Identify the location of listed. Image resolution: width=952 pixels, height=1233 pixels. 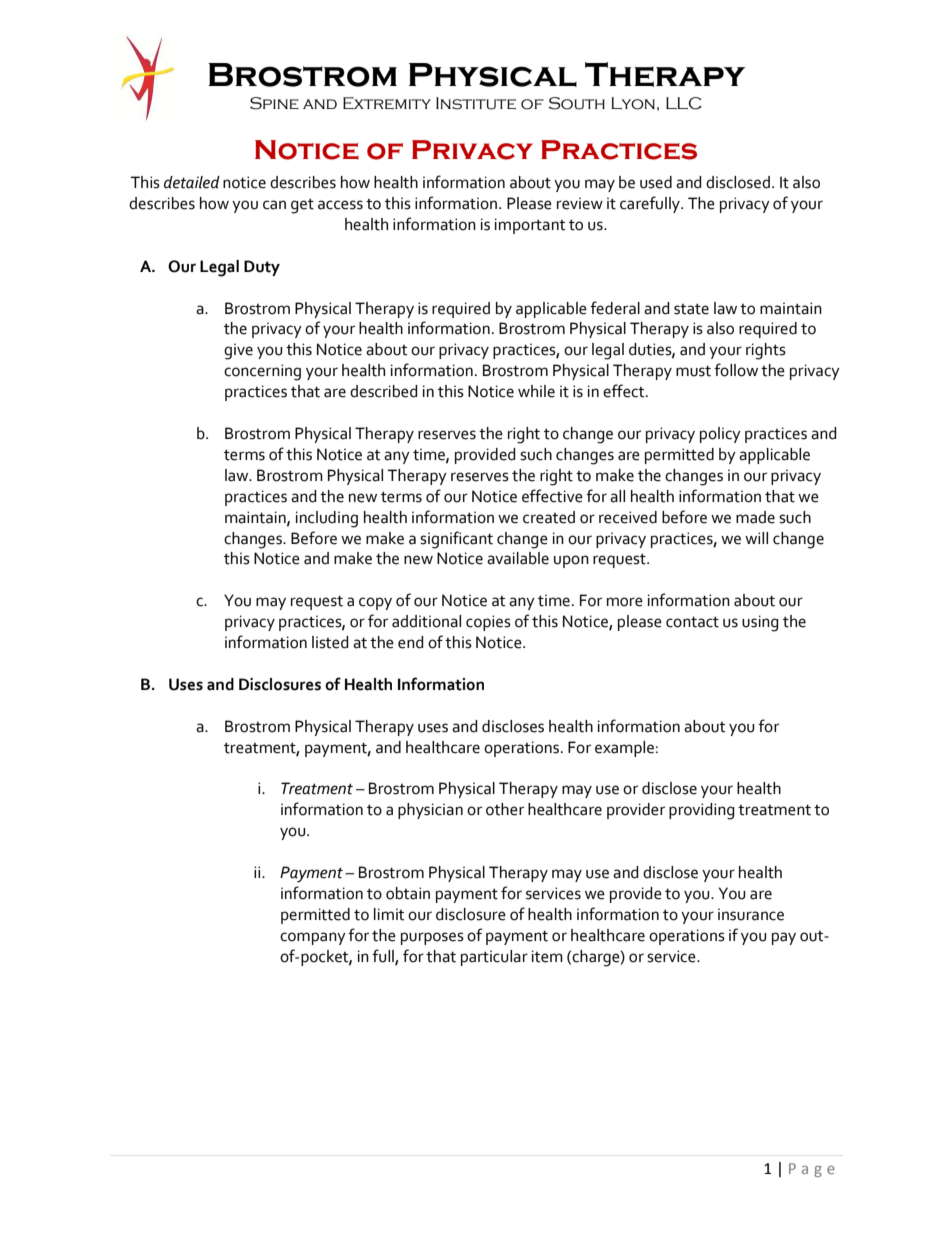
(330, 642).
